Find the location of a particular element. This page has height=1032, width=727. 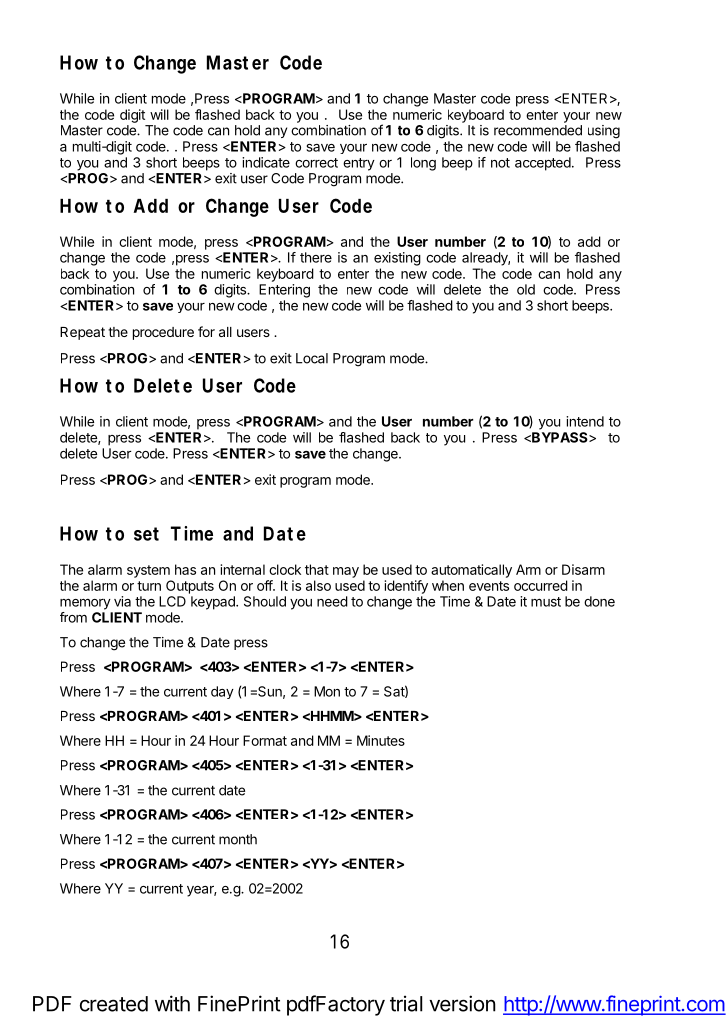

day is located at coordinates (222, 692).
